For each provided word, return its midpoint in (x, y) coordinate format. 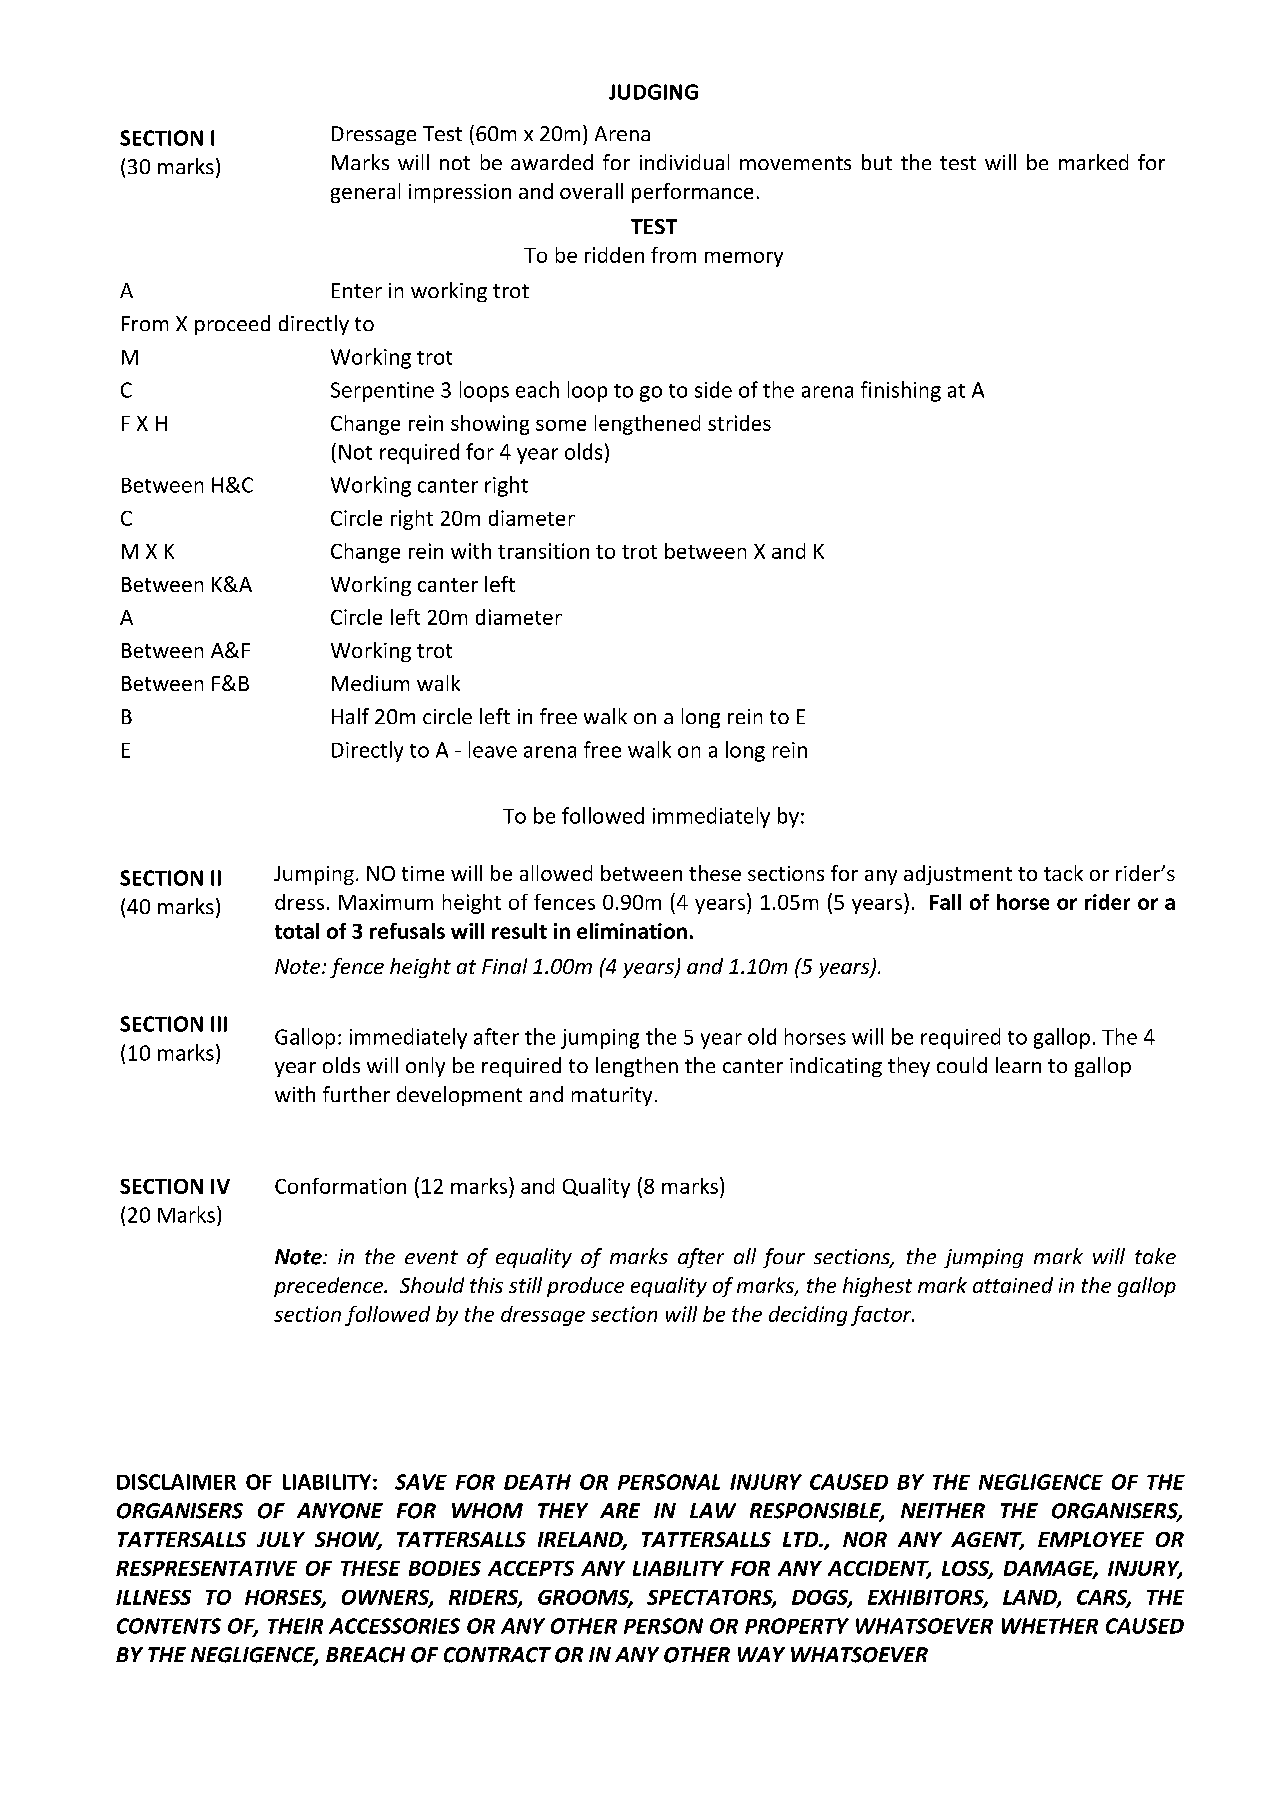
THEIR (295, 1626)
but (877, 162)
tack (1063, 873)
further (356, 1094)
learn (1018, 1065)
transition (543, 551)
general (365, 193)
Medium (370, 683)
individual (684, 162)
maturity (612, 1096)
